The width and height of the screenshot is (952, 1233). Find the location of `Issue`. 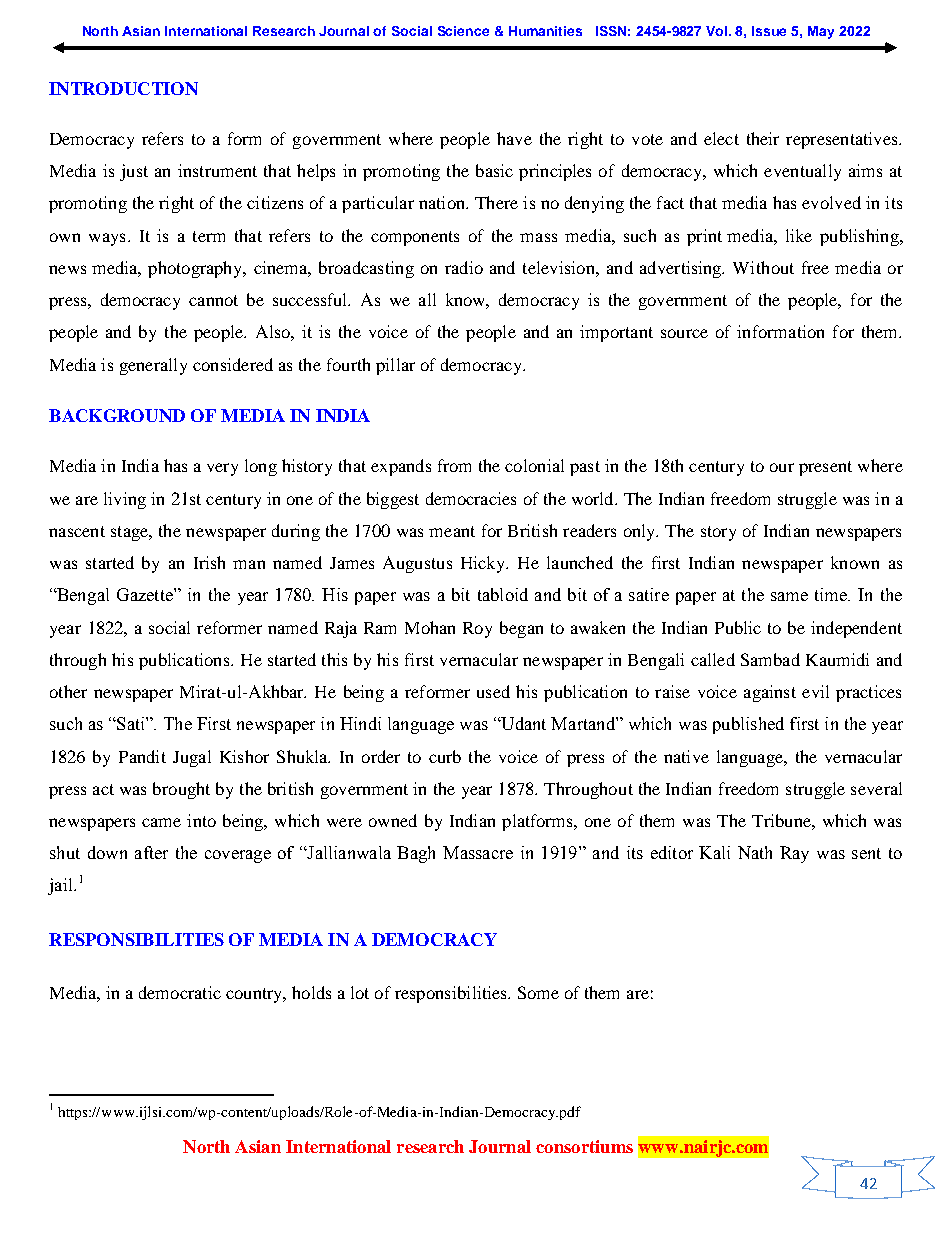

Issue is located at coordinates (769, 31).
